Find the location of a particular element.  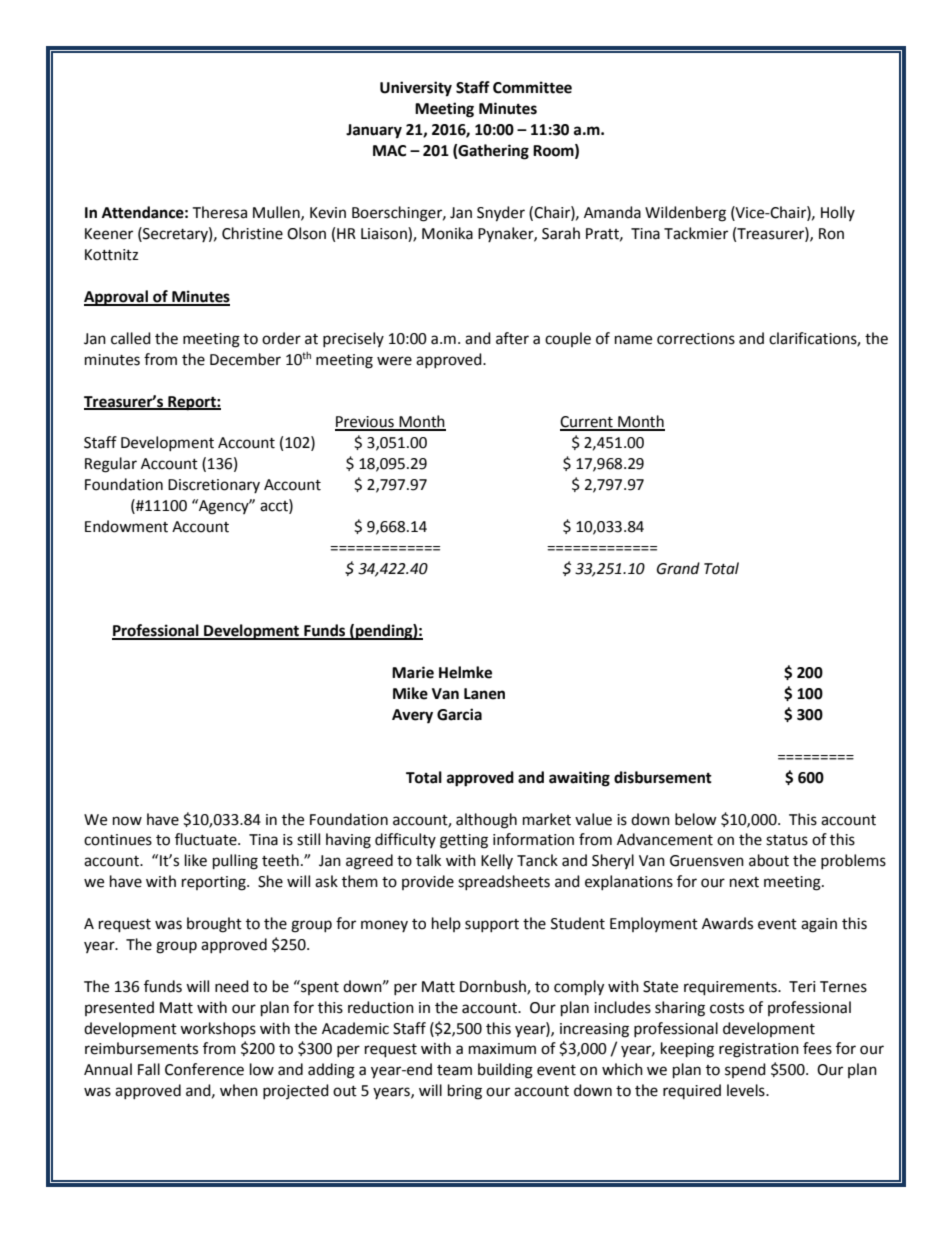

Kelly is located at coordinates (497, 861).
